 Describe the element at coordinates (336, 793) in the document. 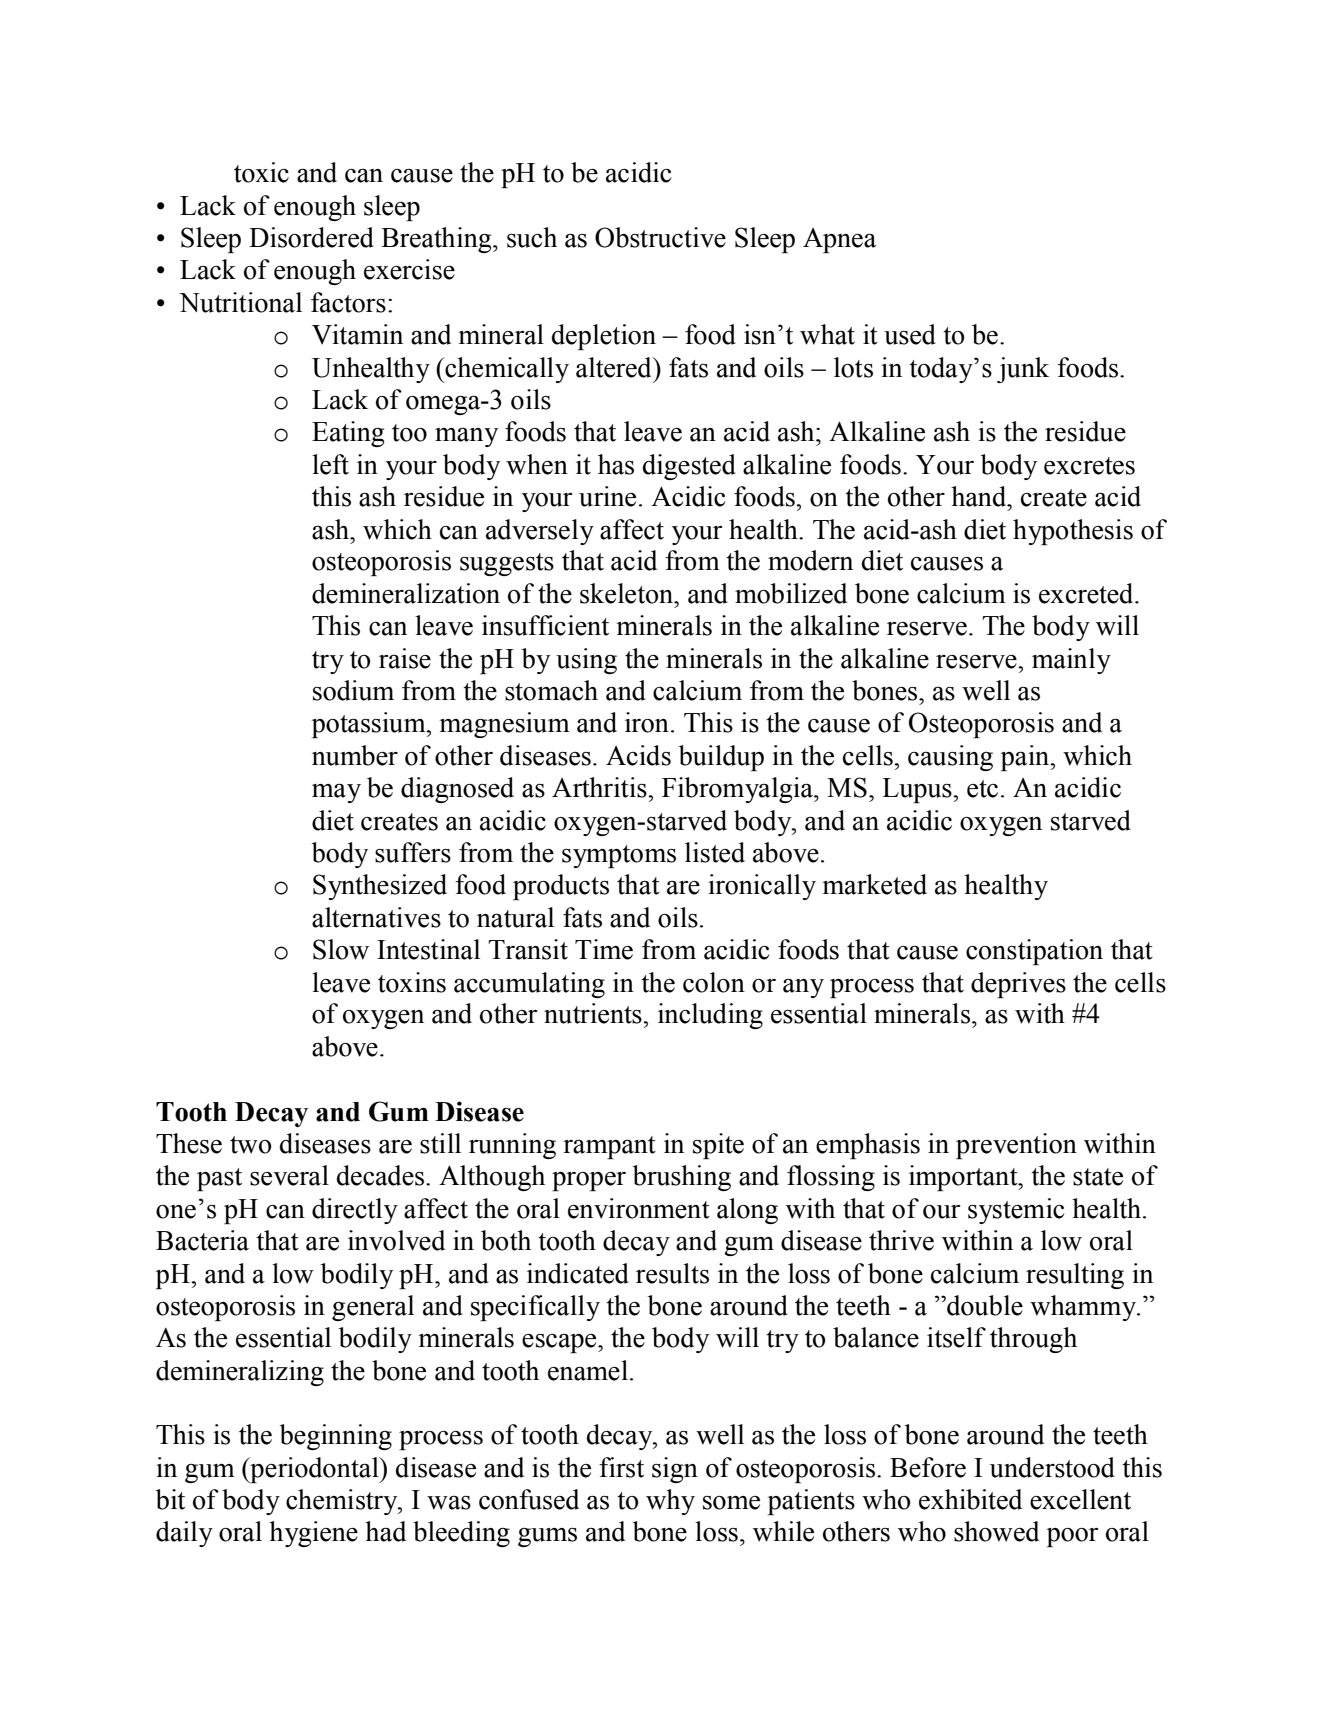

I see `may` at that location.
